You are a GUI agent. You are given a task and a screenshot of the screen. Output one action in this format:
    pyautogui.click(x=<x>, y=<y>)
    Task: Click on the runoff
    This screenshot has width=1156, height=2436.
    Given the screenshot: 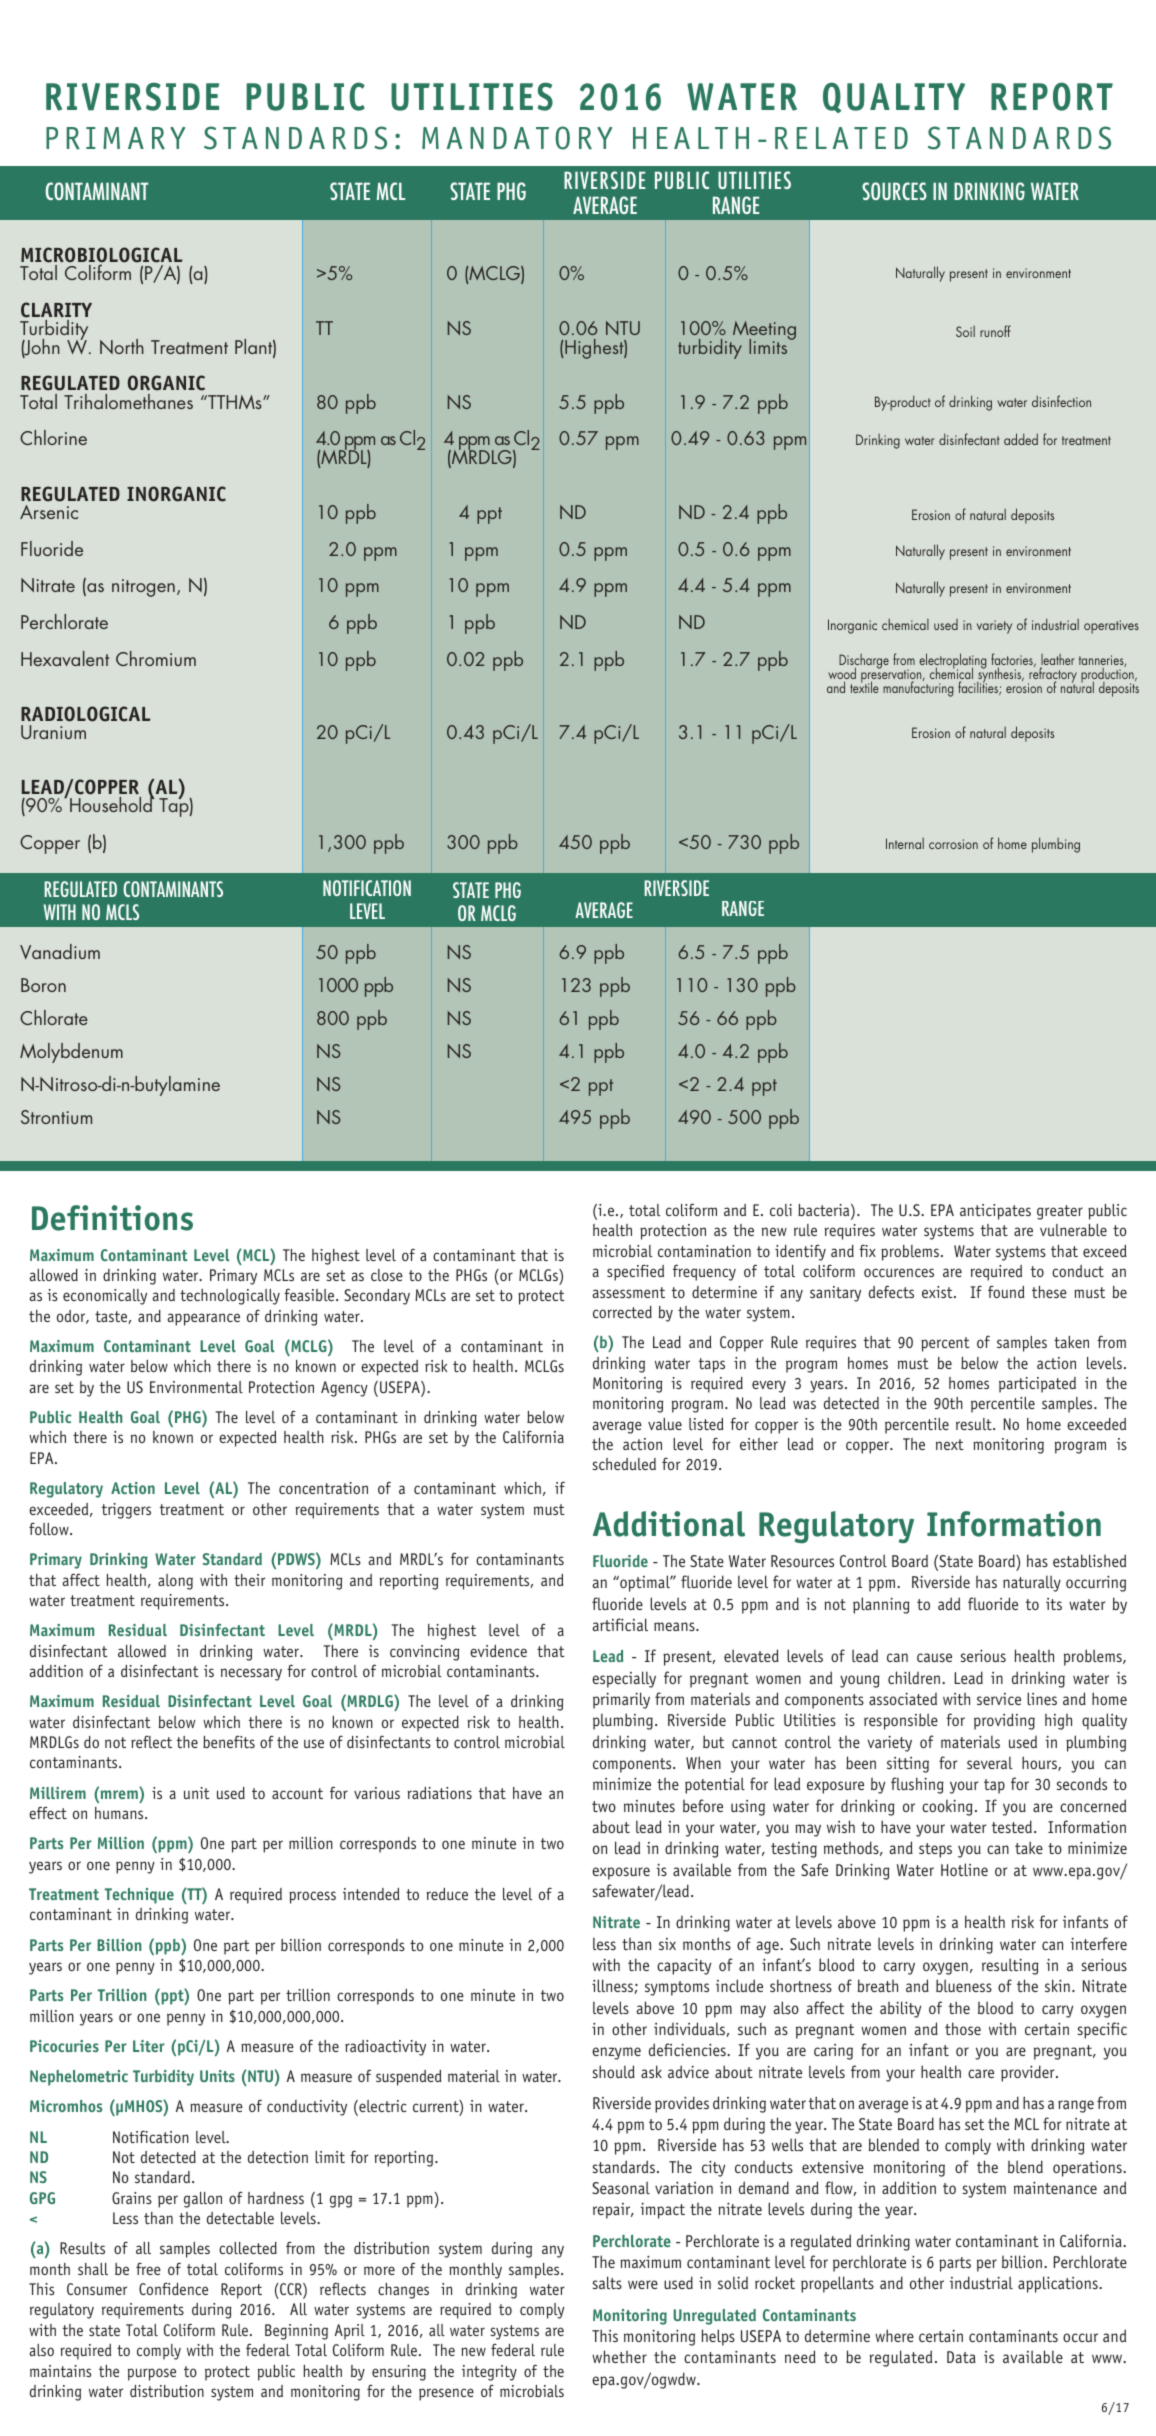 What is the action you would take?
    pyautogui.click(x=995, y=331)
